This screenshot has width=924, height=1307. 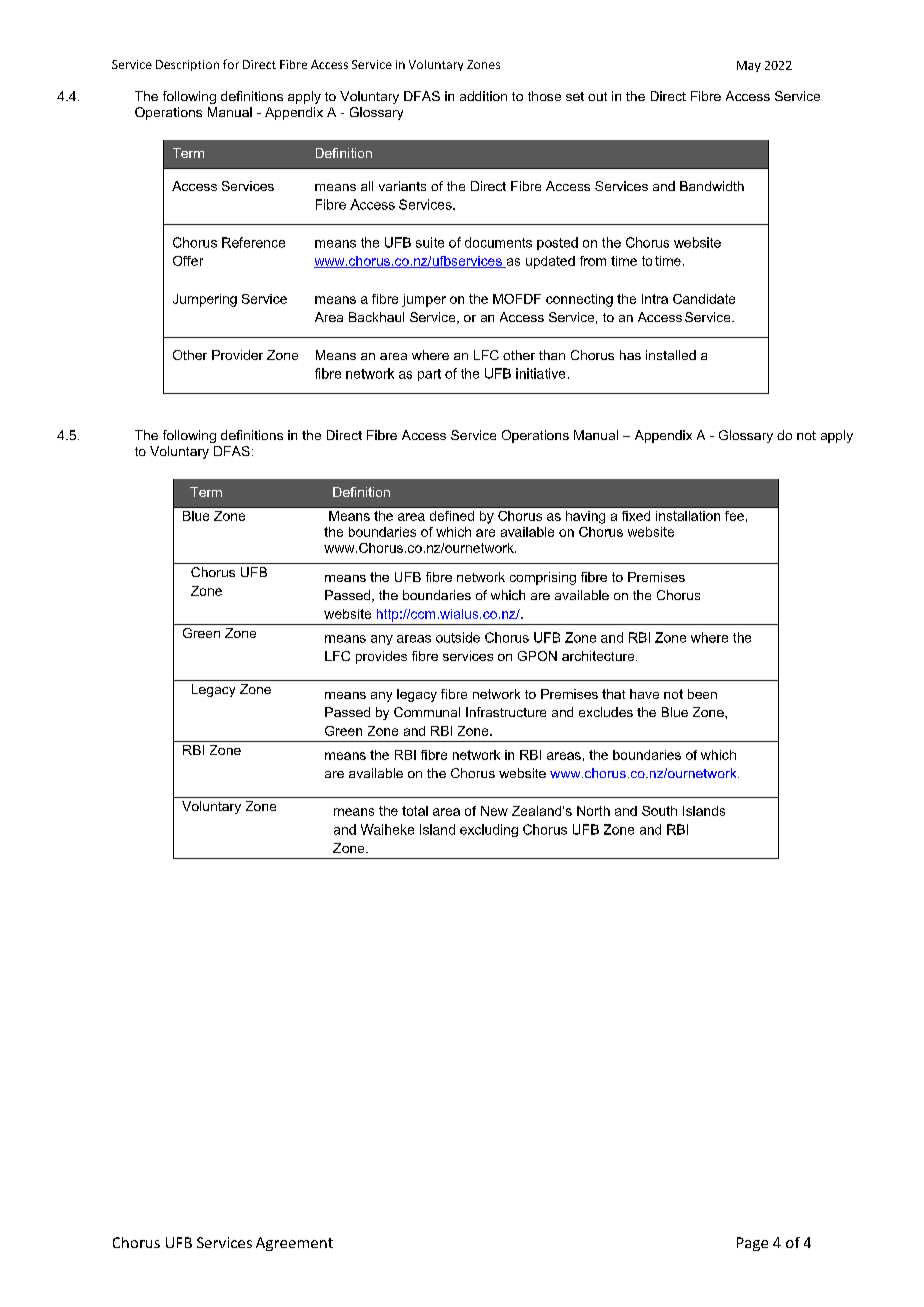 I want to click on addition, so click(x=483, y=96).
